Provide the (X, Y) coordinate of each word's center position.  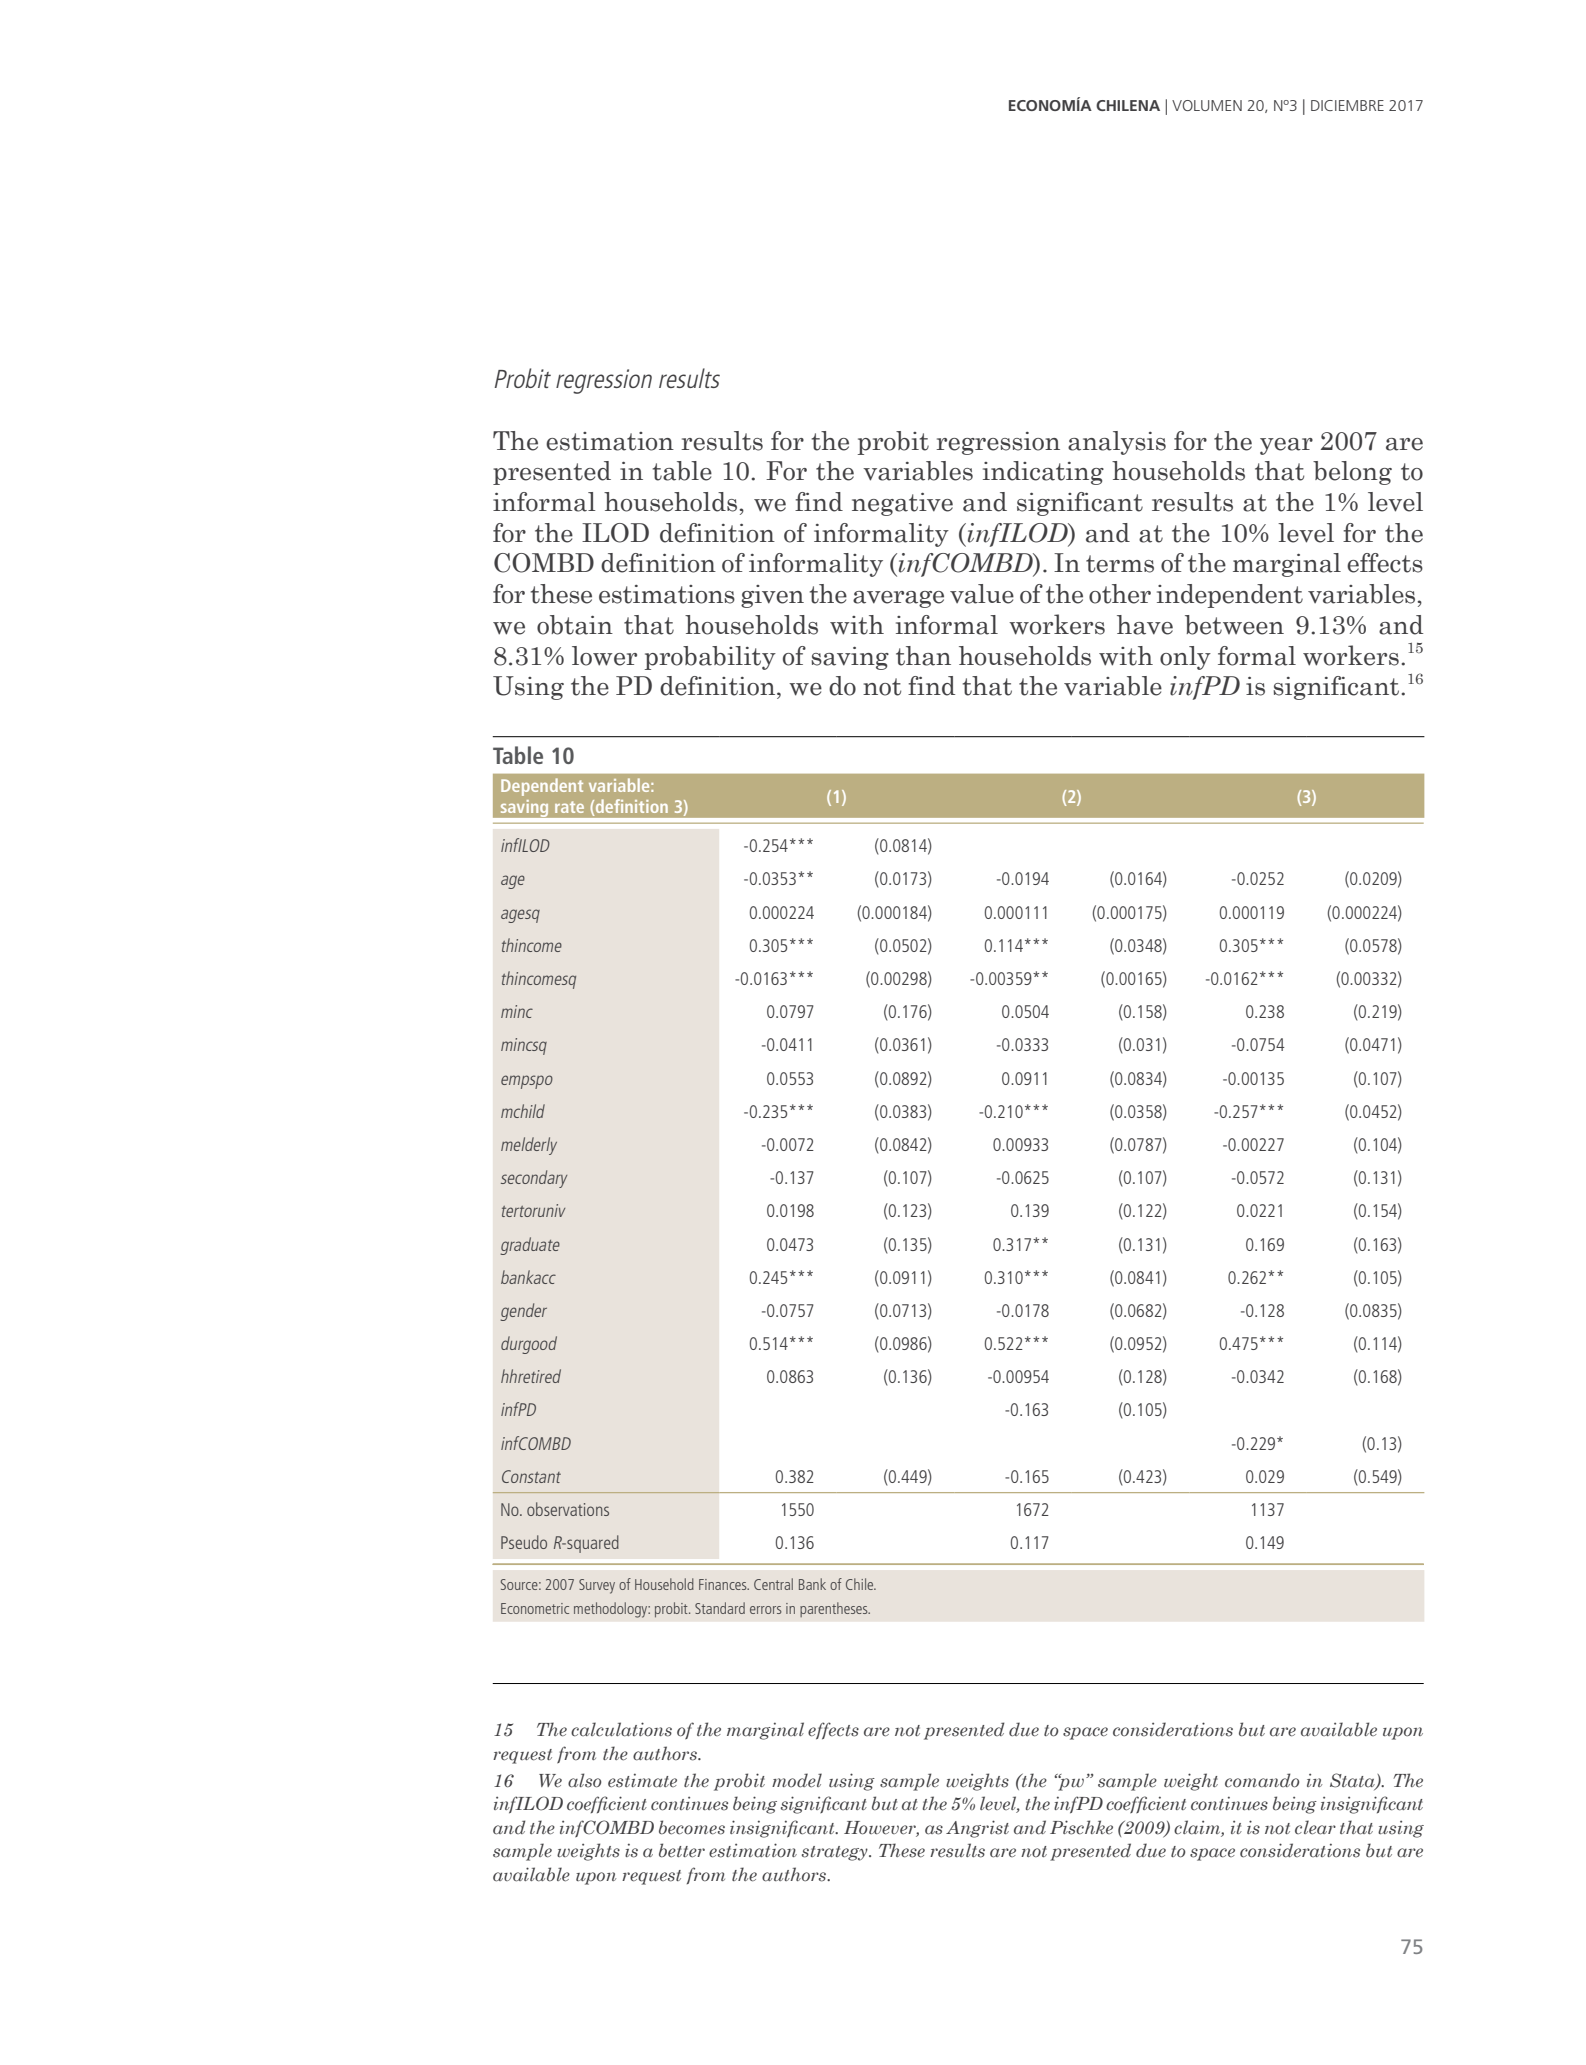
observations (568, 1509)
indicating (1043, 473)
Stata (1353, 1781)
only (1185, 658)
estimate (642, 1780)
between (1234, 625)
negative (902, 504)
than (923, 656)
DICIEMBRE (1347, 105)
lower (604, 656)
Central (773, 1584)
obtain (575, 625)
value (982, 594)
